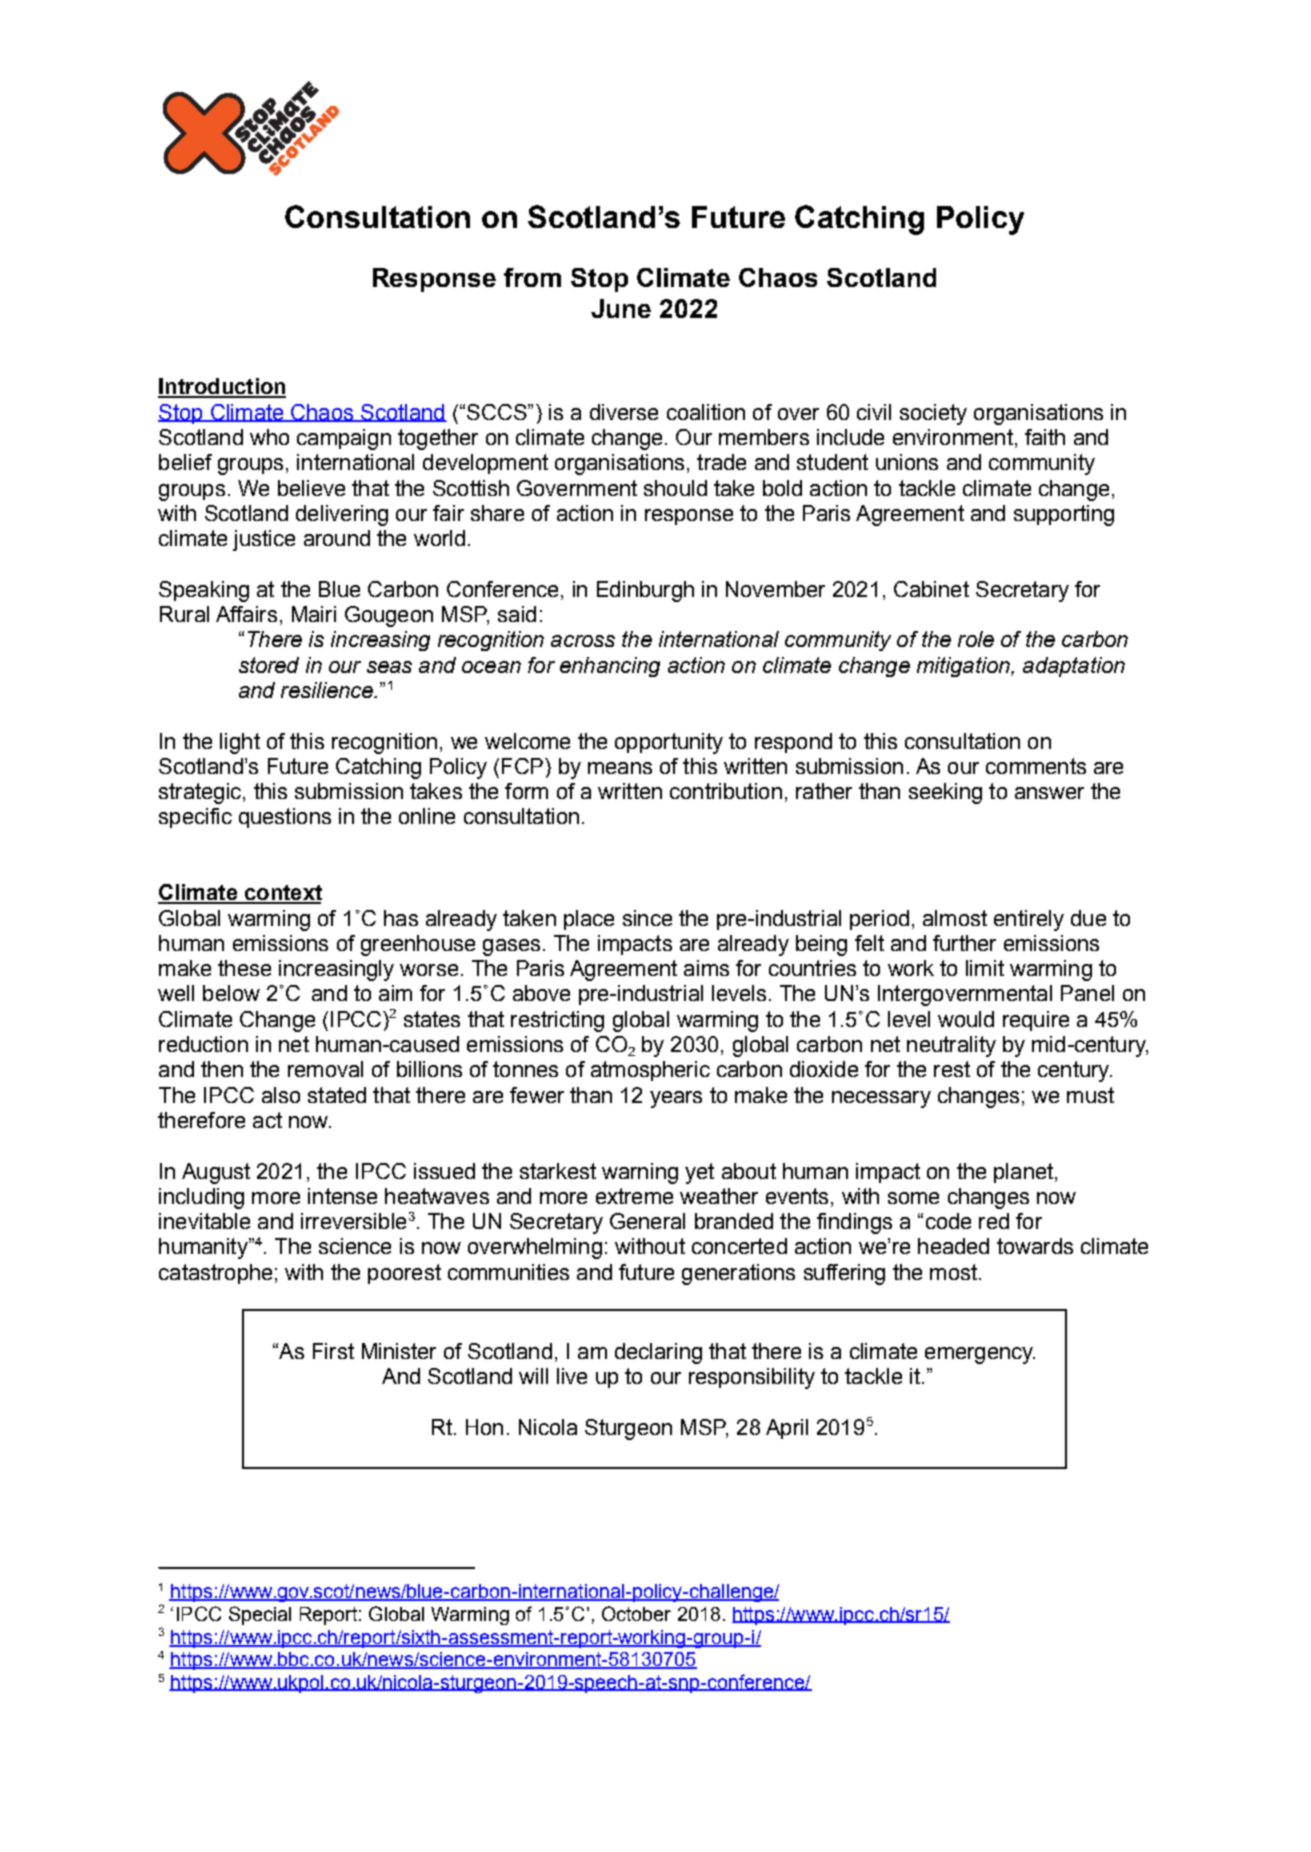  I want to click on June, so click(621, 308).
